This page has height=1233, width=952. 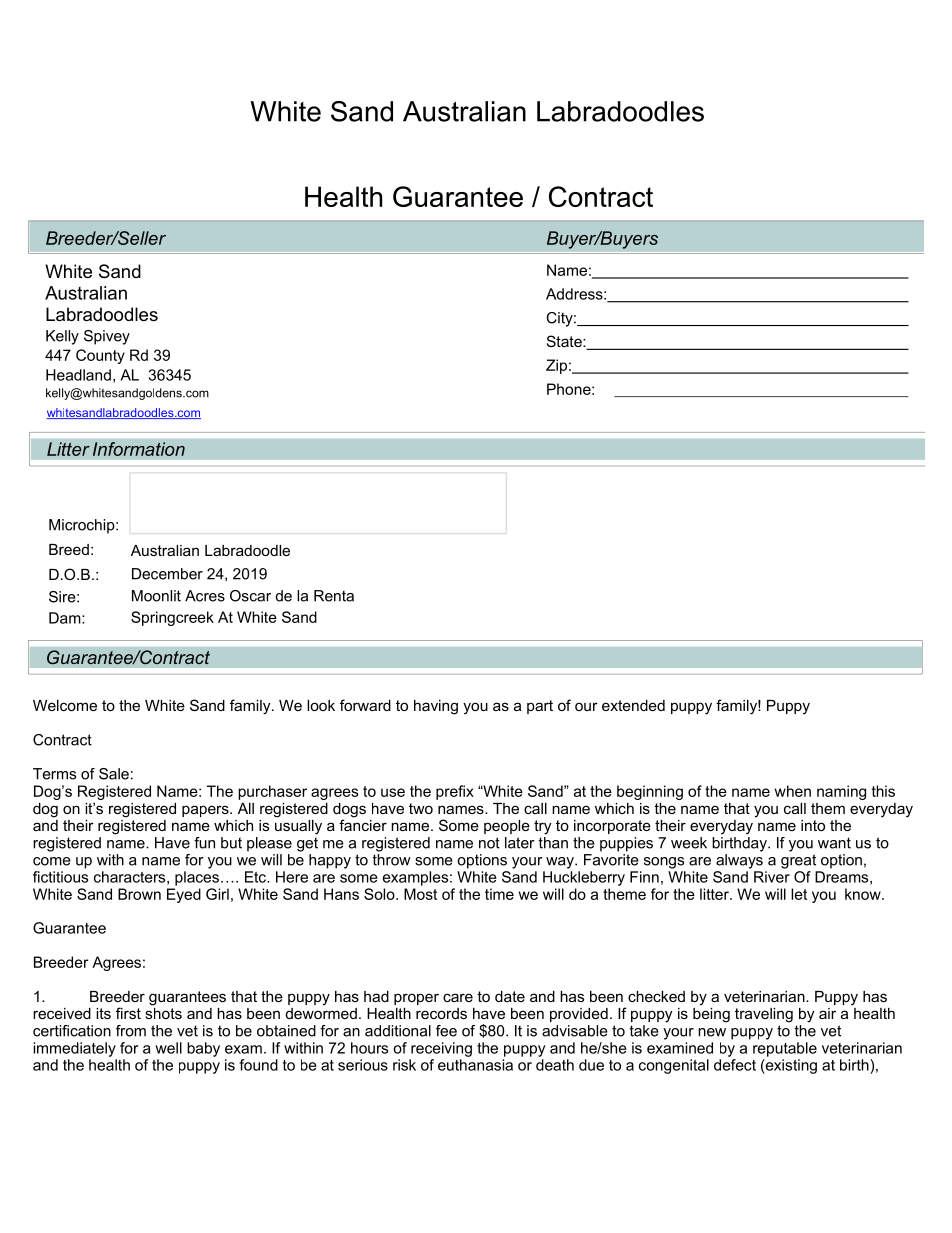 I want to click on well, so click(x=168, y=1048).
